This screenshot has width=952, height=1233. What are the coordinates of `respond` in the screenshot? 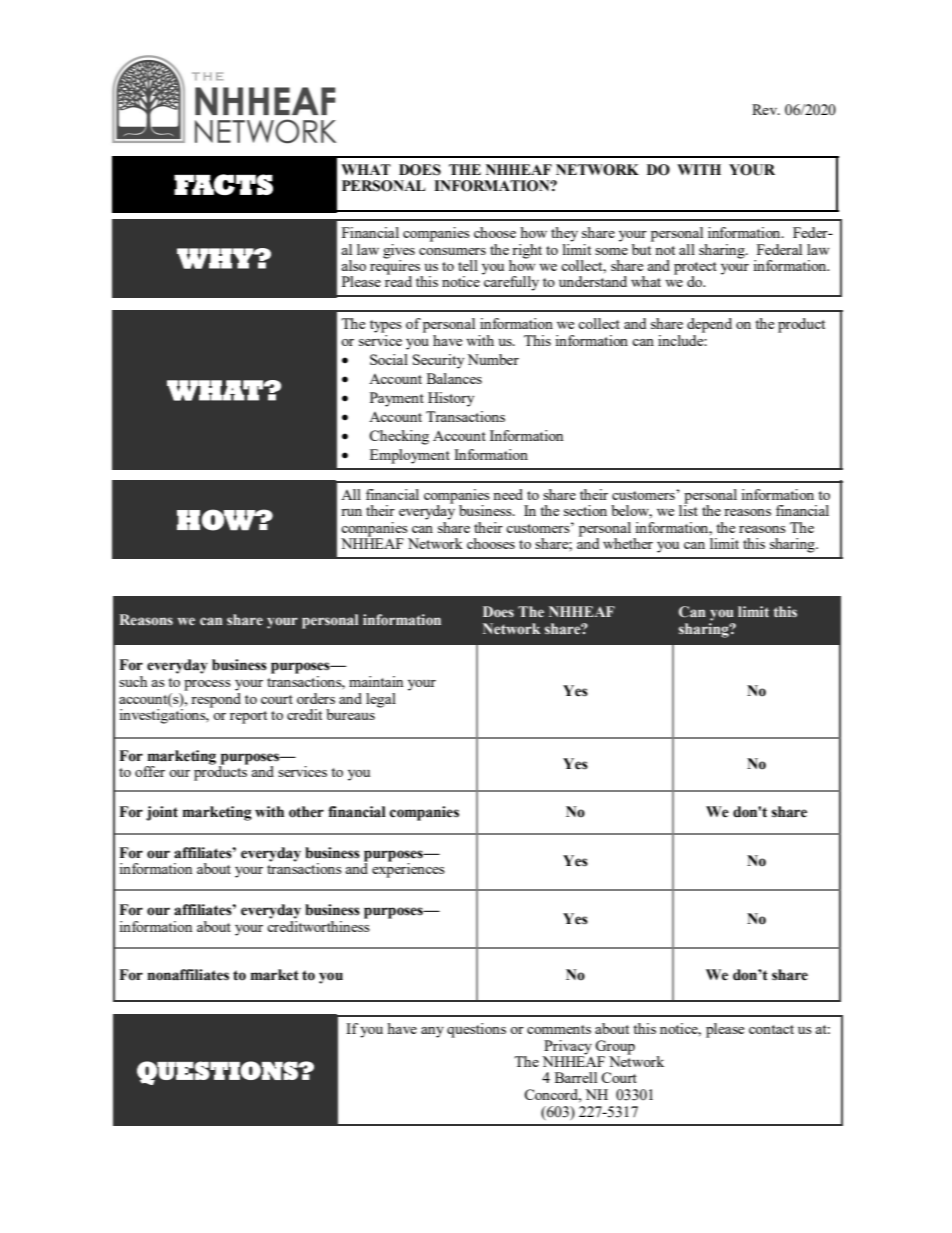 It's located at (216, 699).
